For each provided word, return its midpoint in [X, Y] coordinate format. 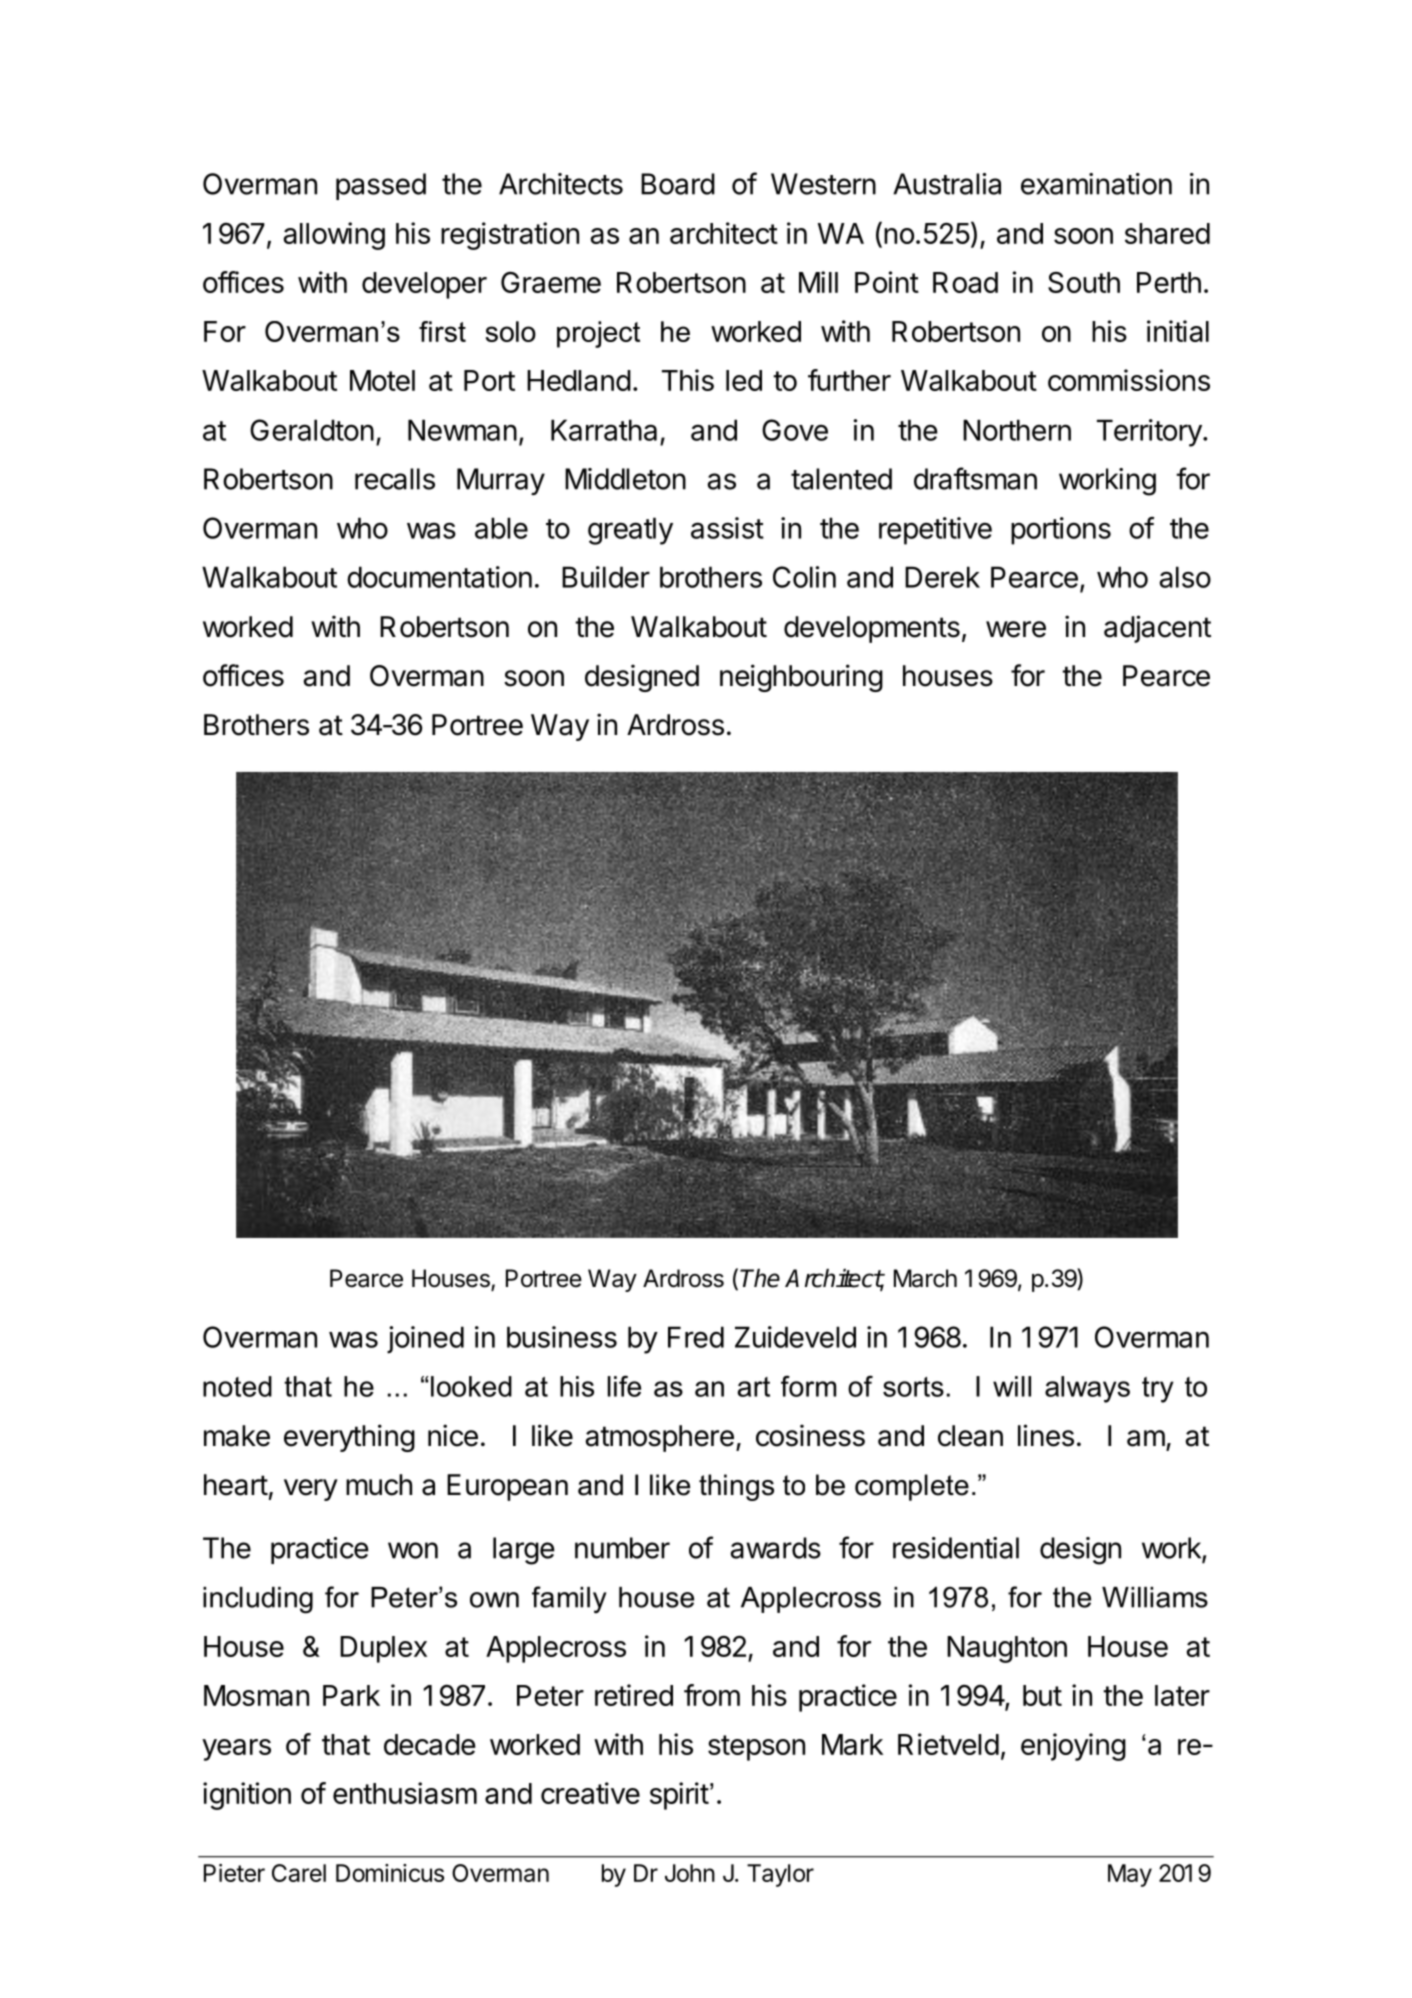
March [925, 1278]
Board [678, 184]
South [1084, 282]
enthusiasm [405, 1793]
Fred [696, 1337]
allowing [334, 236]
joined [425, 1340]
